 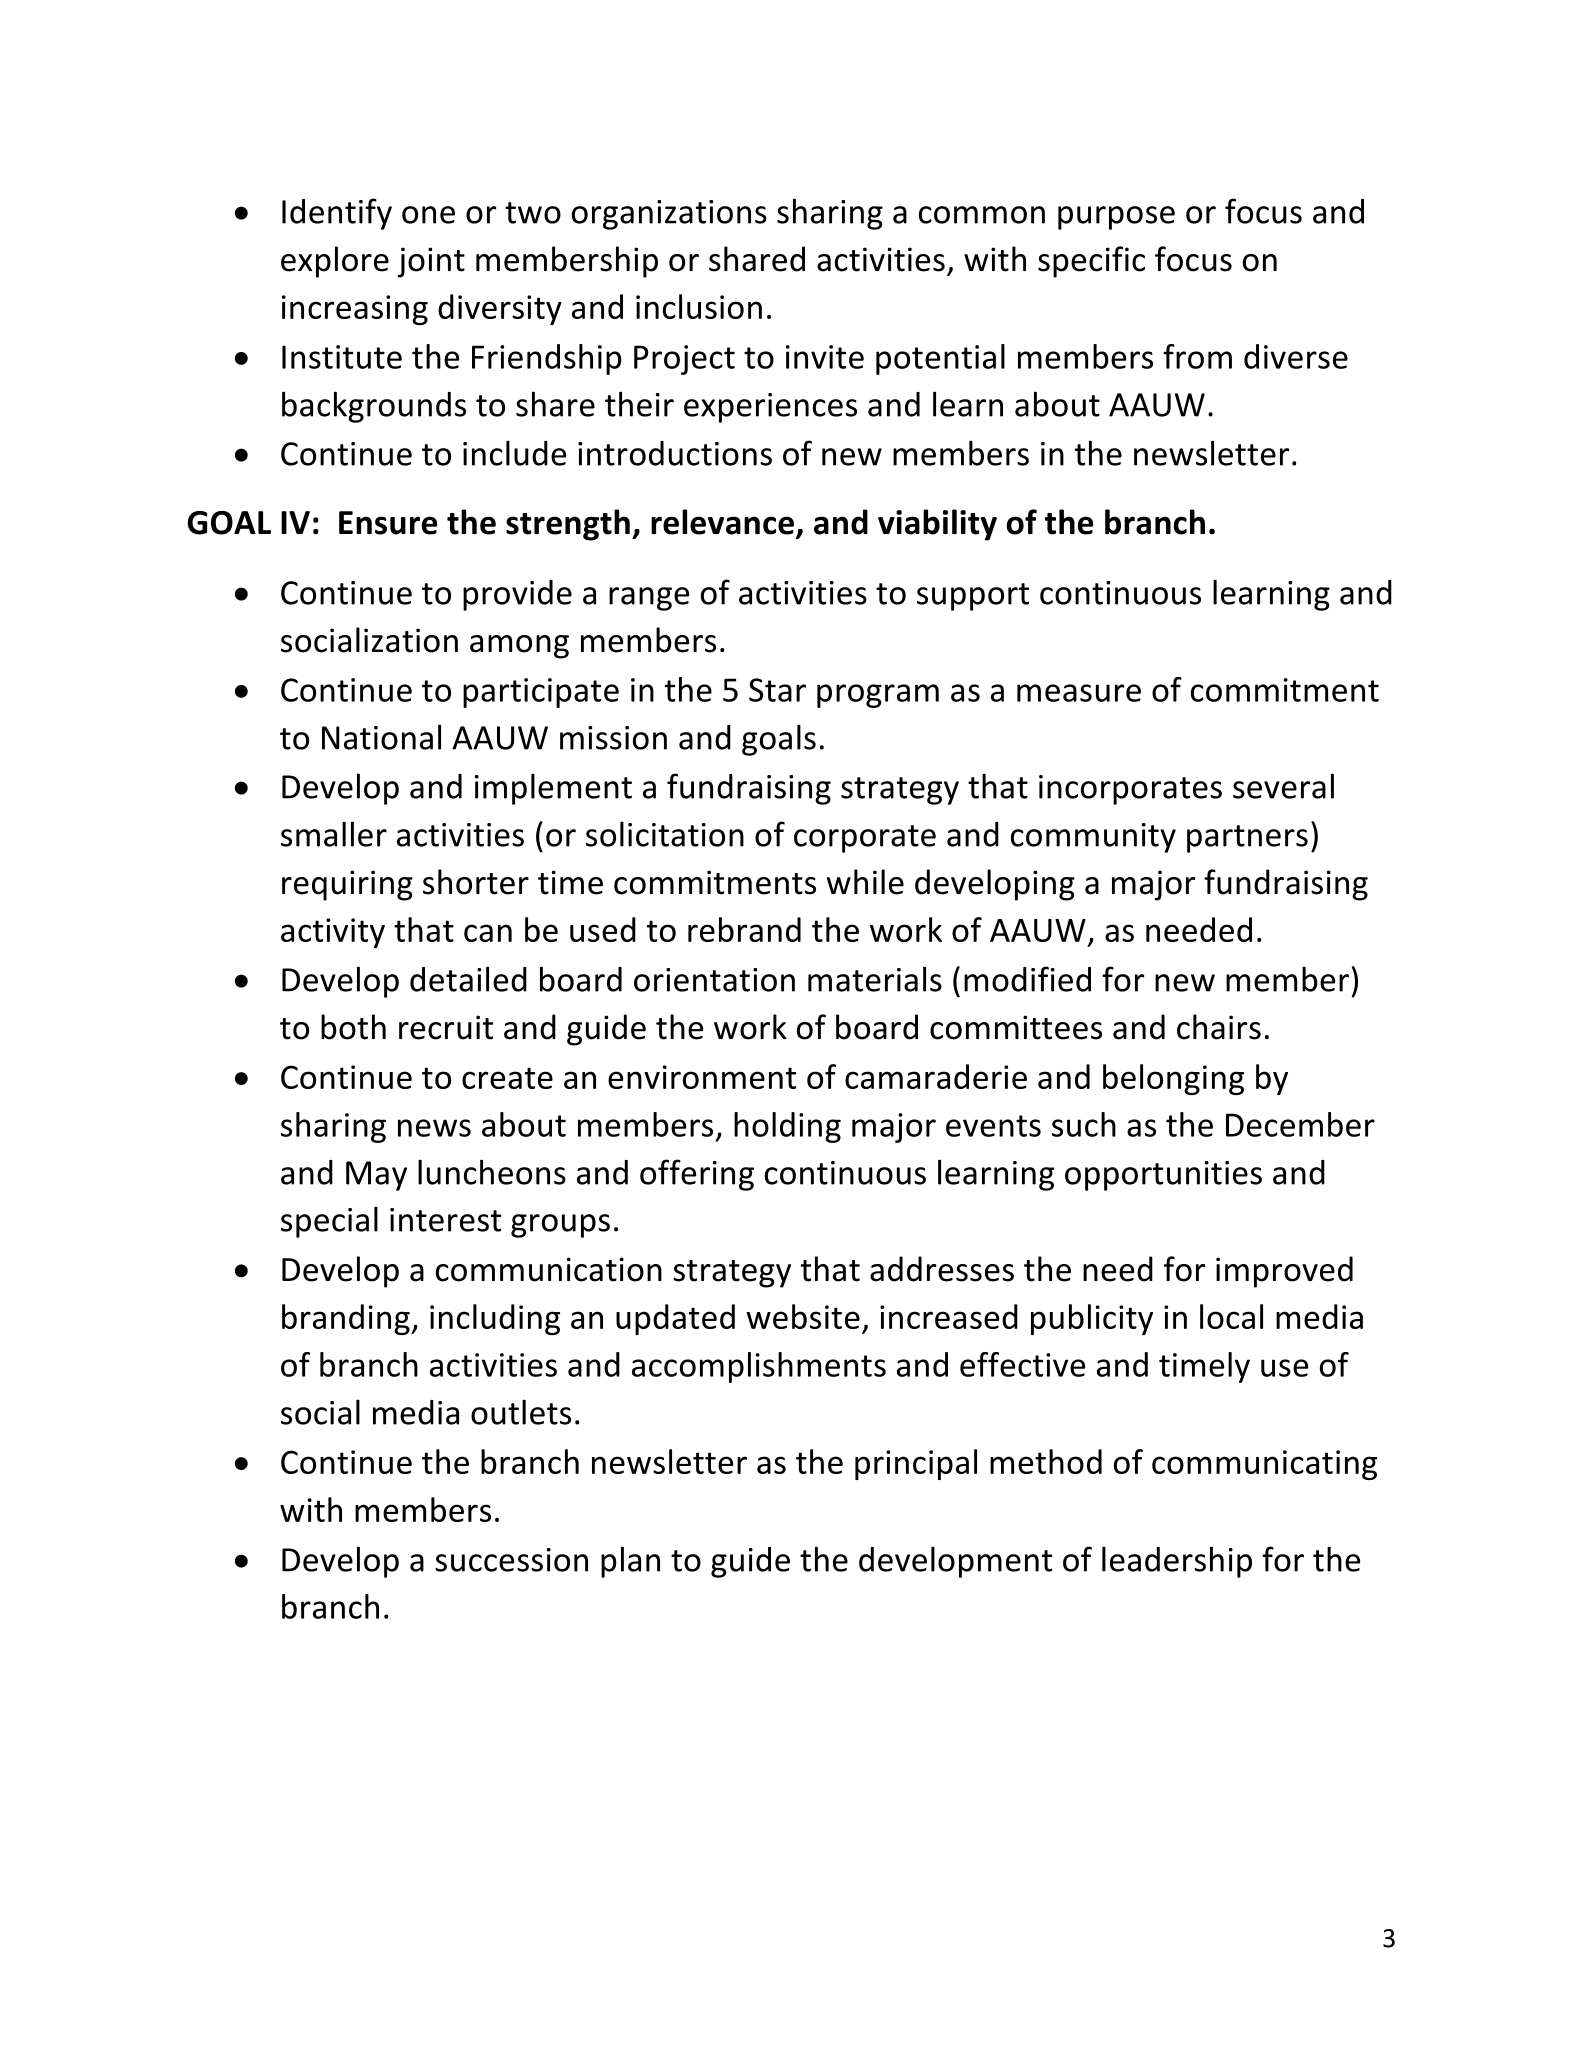 I want to click on holding, so click(x=787, y=1127).
